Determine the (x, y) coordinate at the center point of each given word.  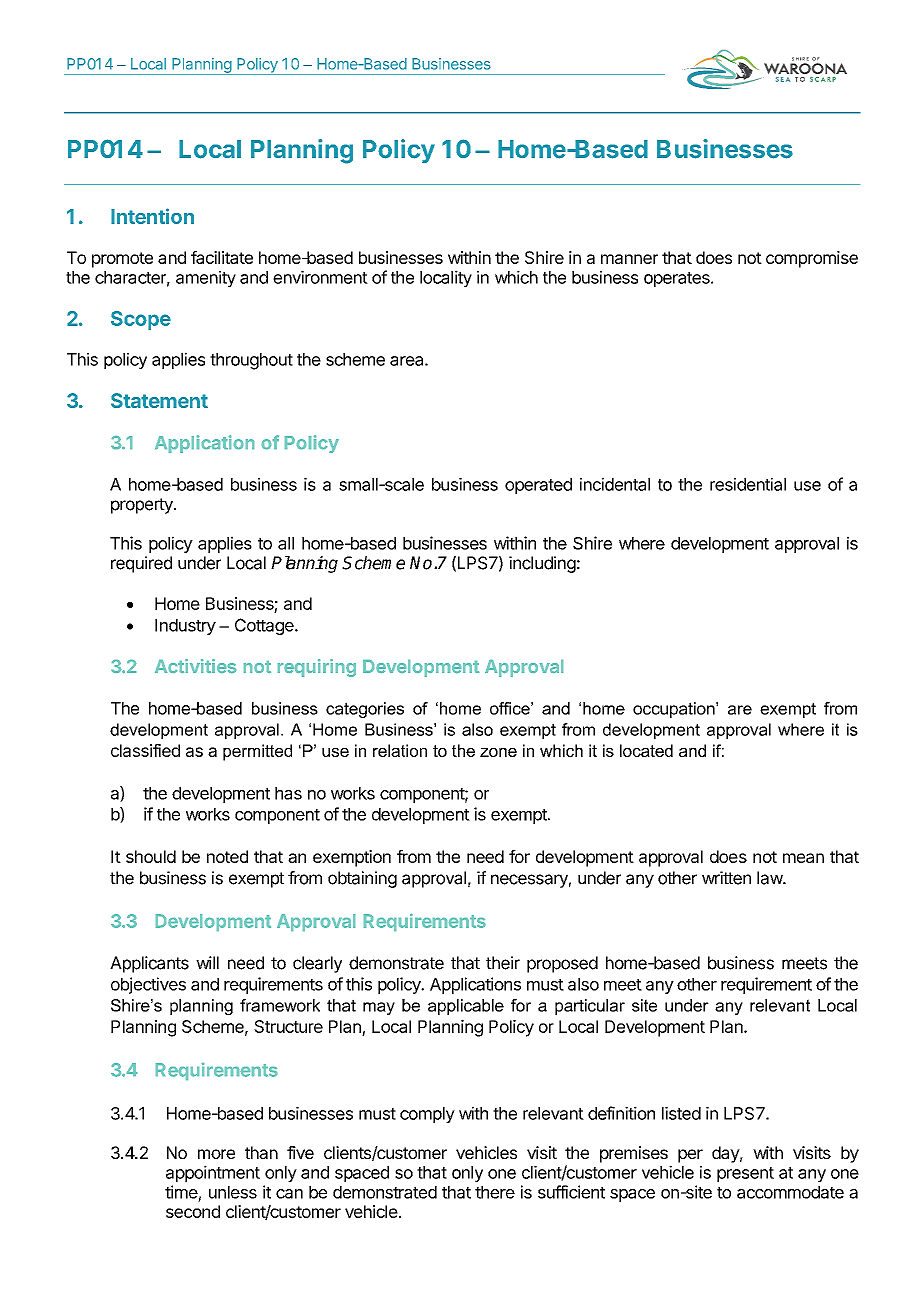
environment (320, 277)
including (542, 564)
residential (748, 484)
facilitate (222, 257)
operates (678, 279)
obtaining (362, 879)
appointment (213, 1173)
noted (227, 856)
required (141, 564)
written (726, 878)
